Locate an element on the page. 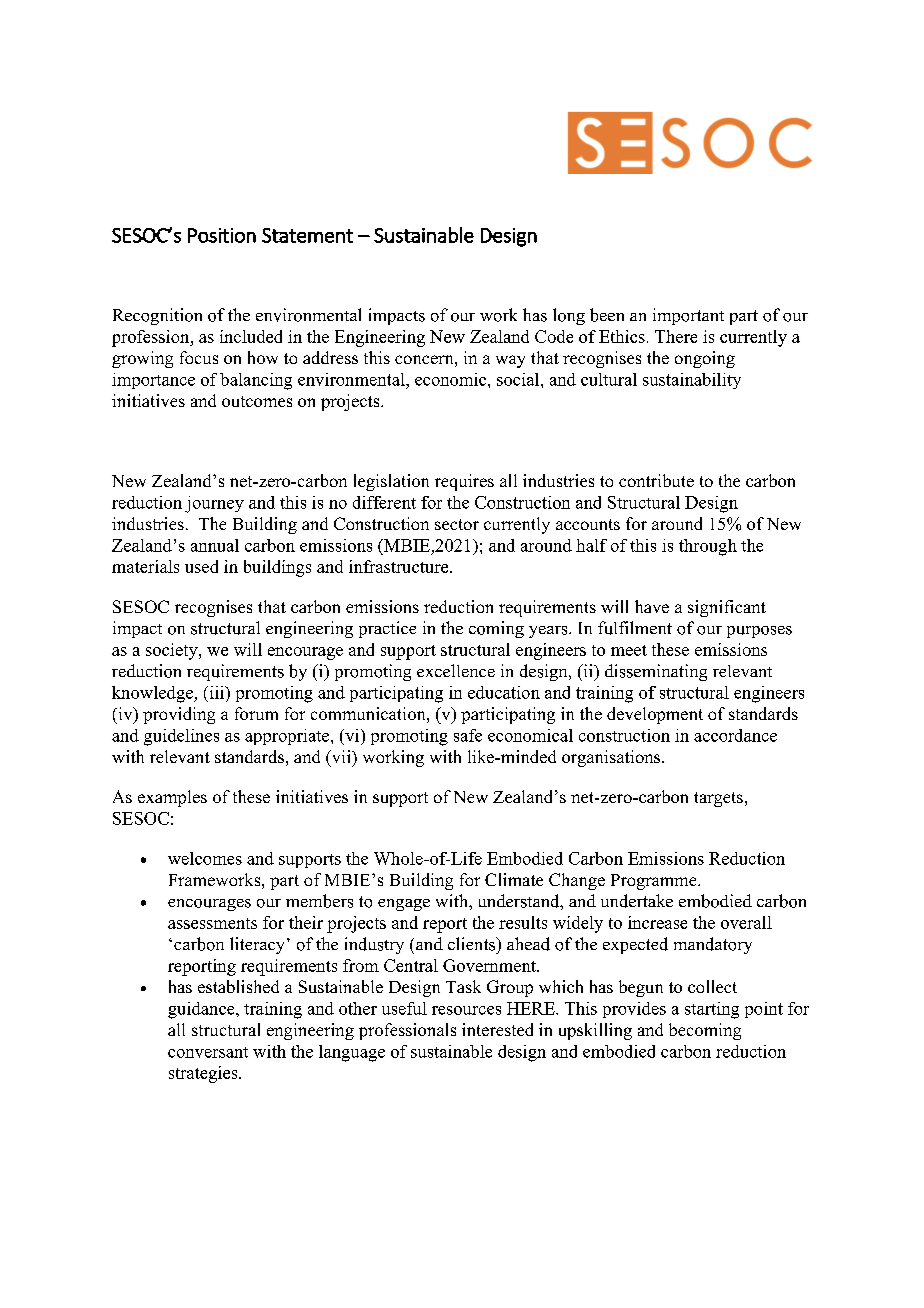 The height and width of the page is (1308, 924). Position is located at coordinates (222, 235).
